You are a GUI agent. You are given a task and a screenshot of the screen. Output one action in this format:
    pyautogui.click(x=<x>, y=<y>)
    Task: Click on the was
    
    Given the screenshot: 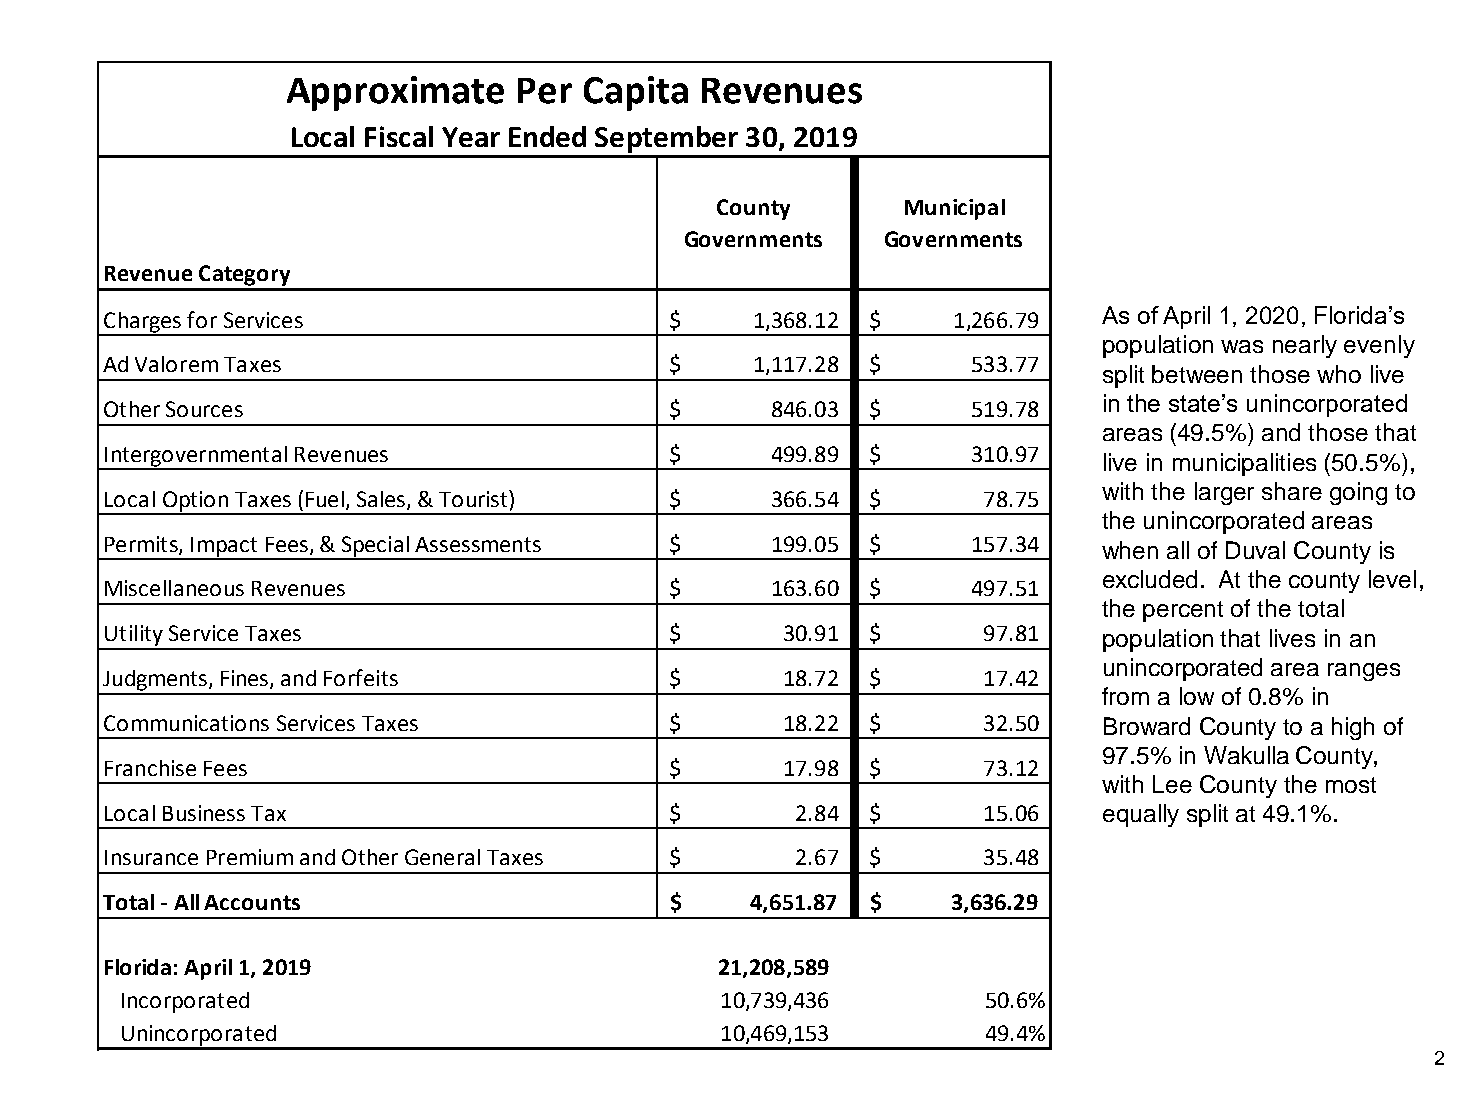 What is the action you would take?
    pyautogui.click(x=1242, y=346)
